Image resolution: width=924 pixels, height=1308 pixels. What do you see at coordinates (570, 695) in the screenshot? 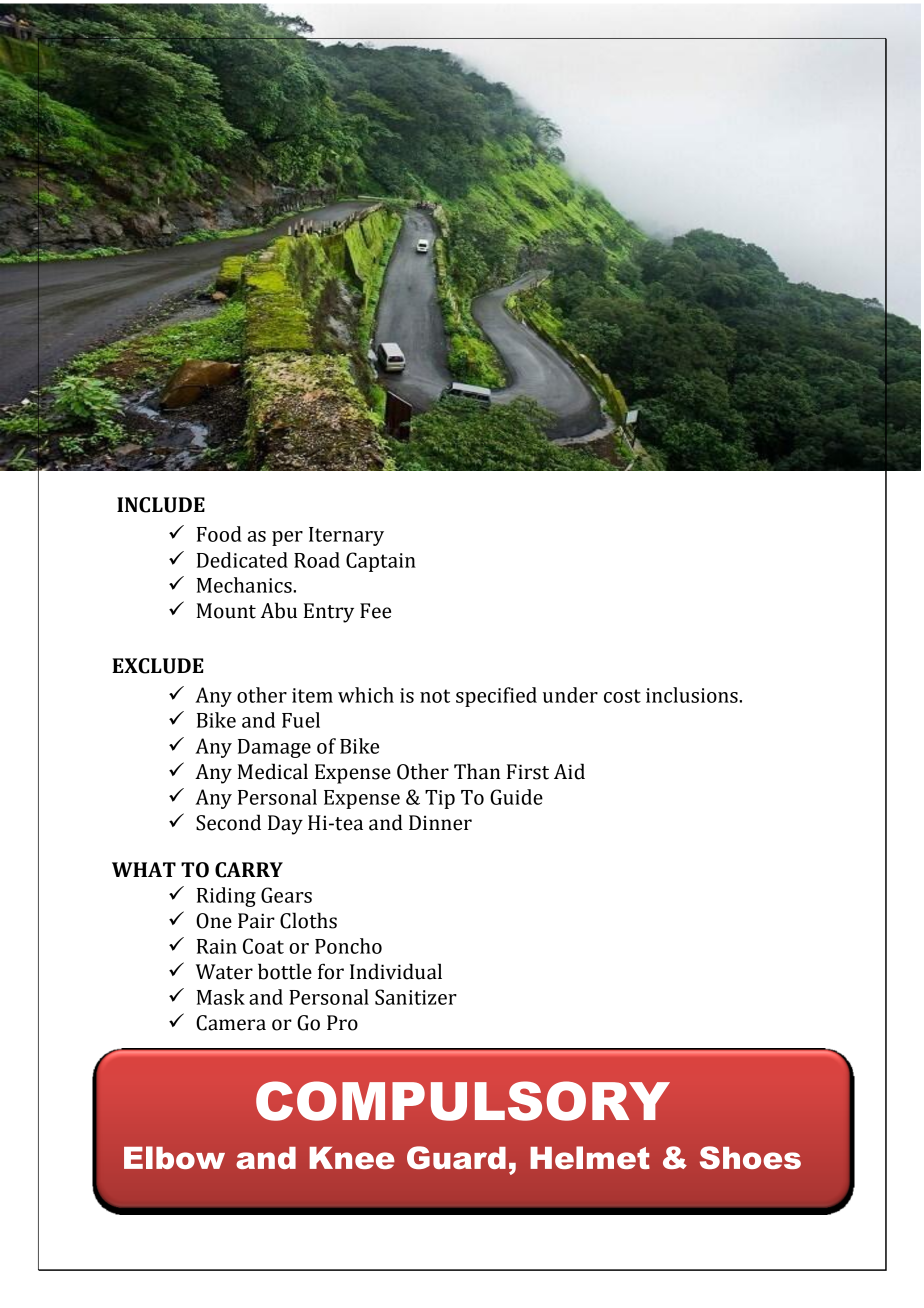
I see `under` at bounding box center [570, 695].
